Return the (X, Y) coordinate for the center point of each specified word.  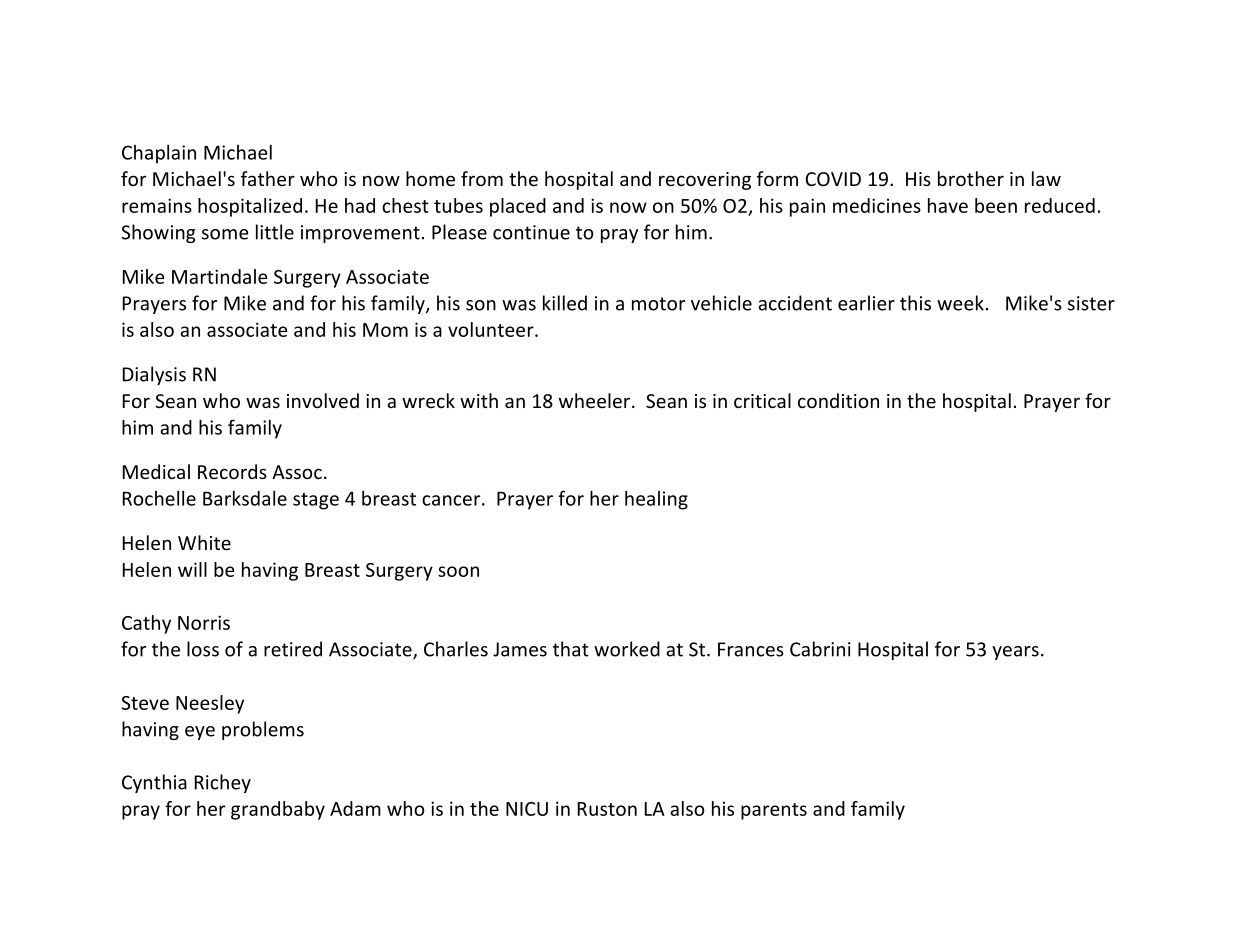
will (192, 569)
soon (458, 571)
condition (838, 400)
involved (323, 400)
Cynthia (154, 783)
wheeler (596, 400)
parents (774, 811)
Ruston (607, 809)
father (268, 178)
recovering (705, 181)
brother (971, 178)
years (1015, 653)
